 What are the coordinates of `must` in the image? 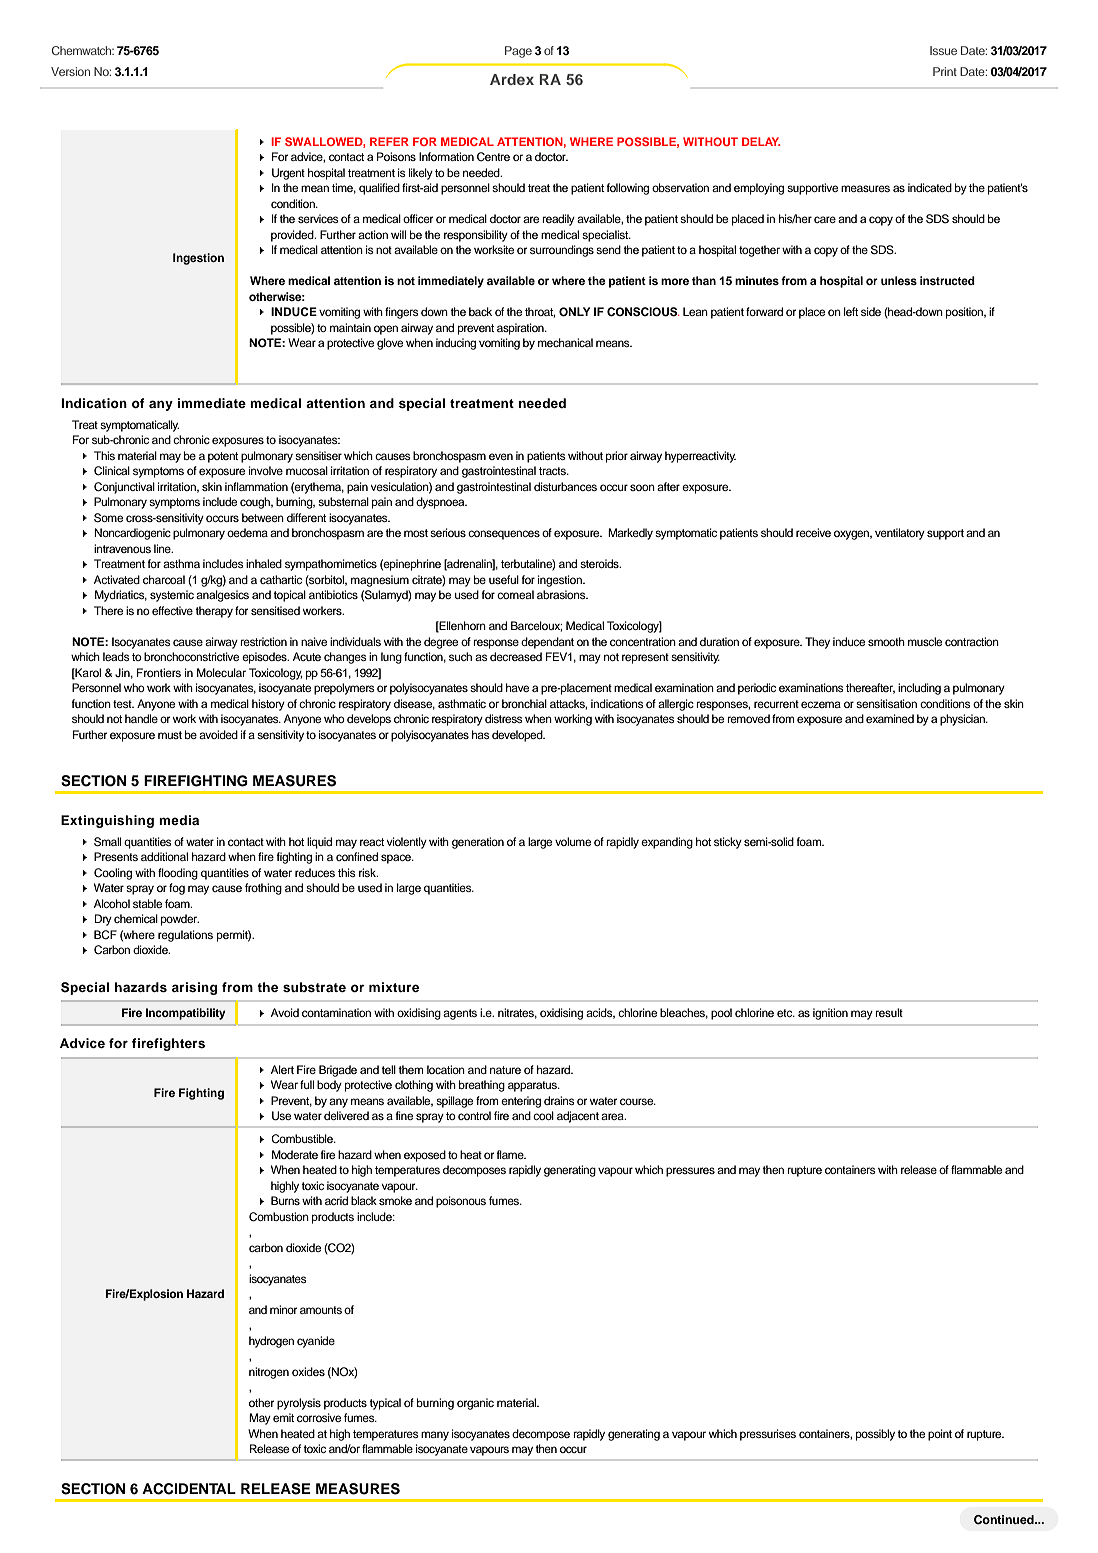 It's located at (170, 735).
